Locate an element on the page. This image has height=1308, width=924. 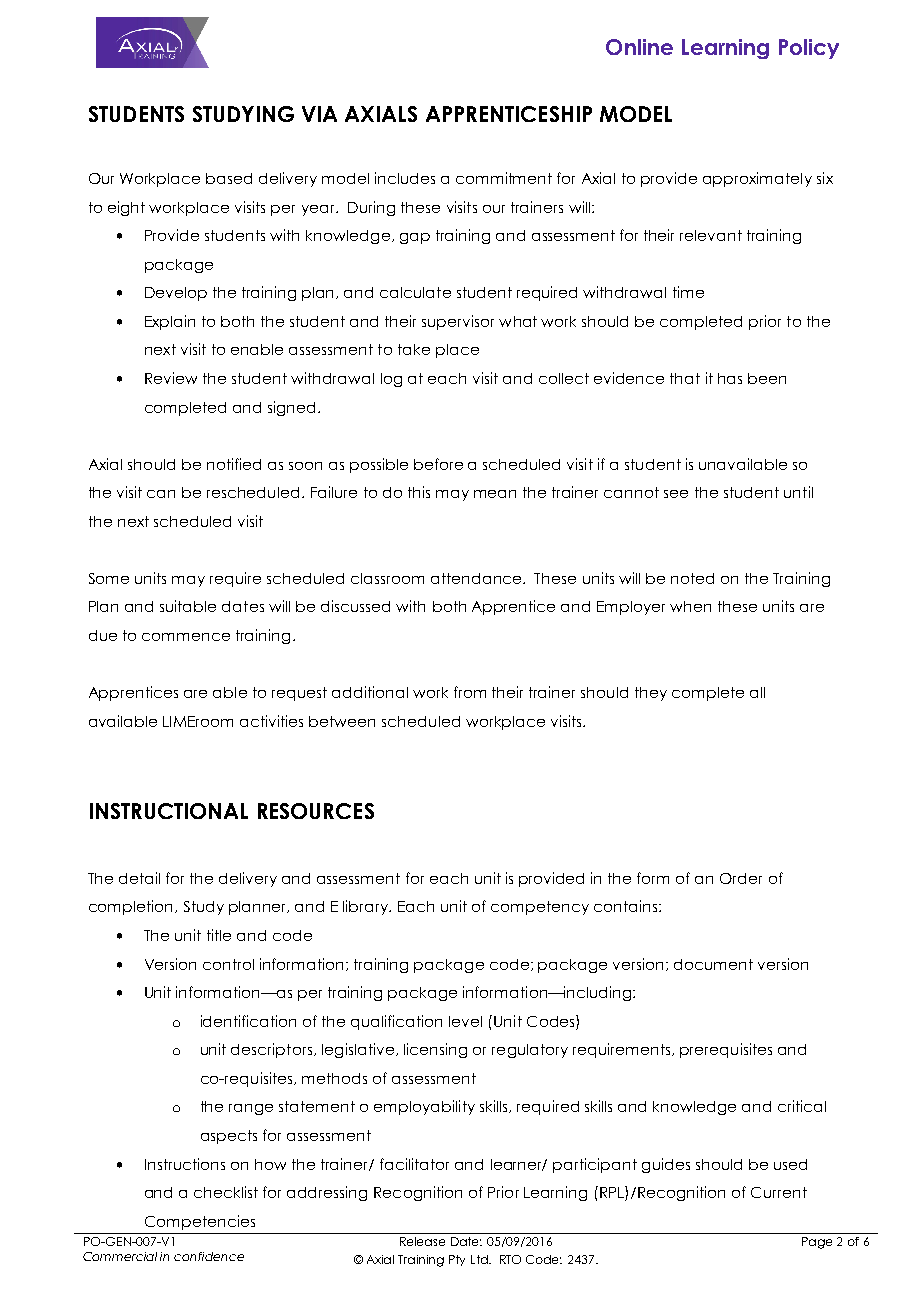
competency is located at coordinates (540, 908).
